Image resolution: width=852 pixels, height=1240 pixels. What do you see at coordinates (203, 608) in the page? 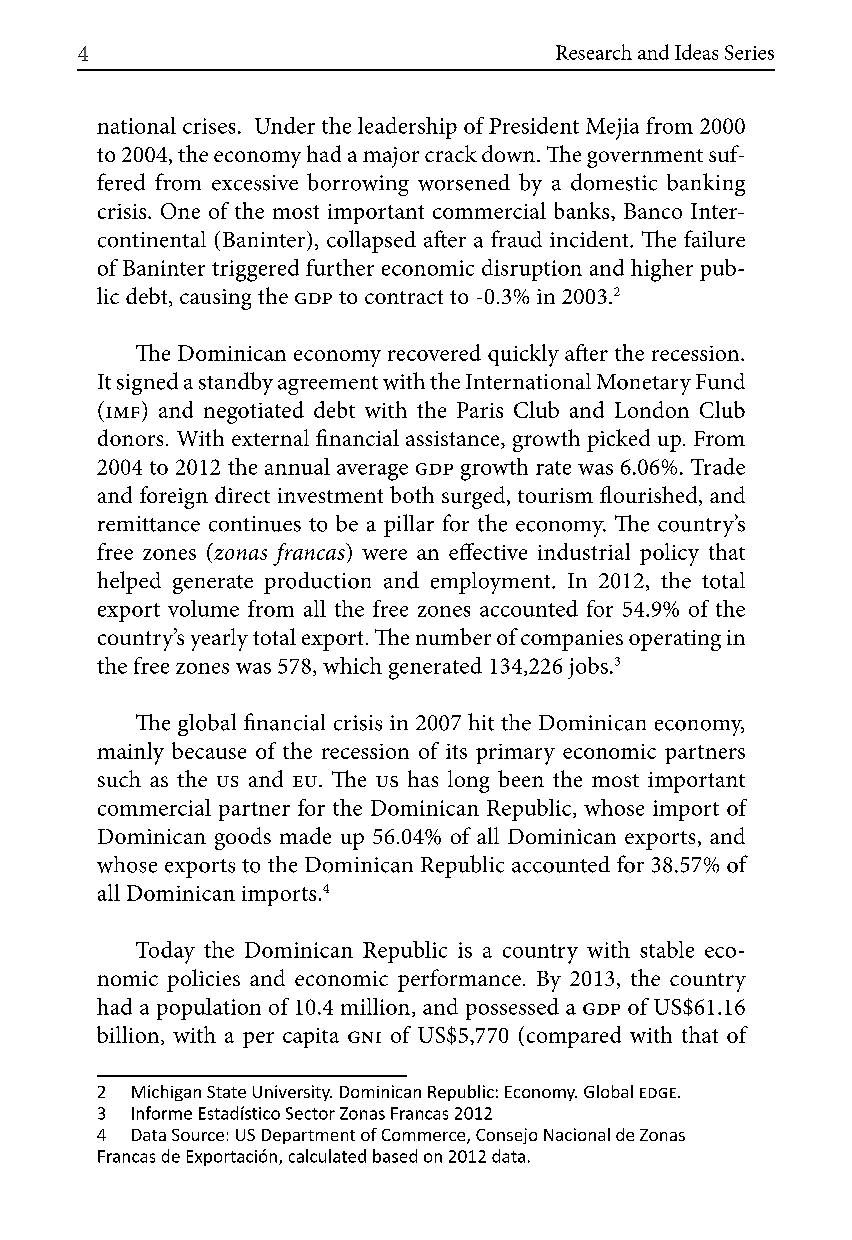
I see `volume` at bounding box center [203, 608].
